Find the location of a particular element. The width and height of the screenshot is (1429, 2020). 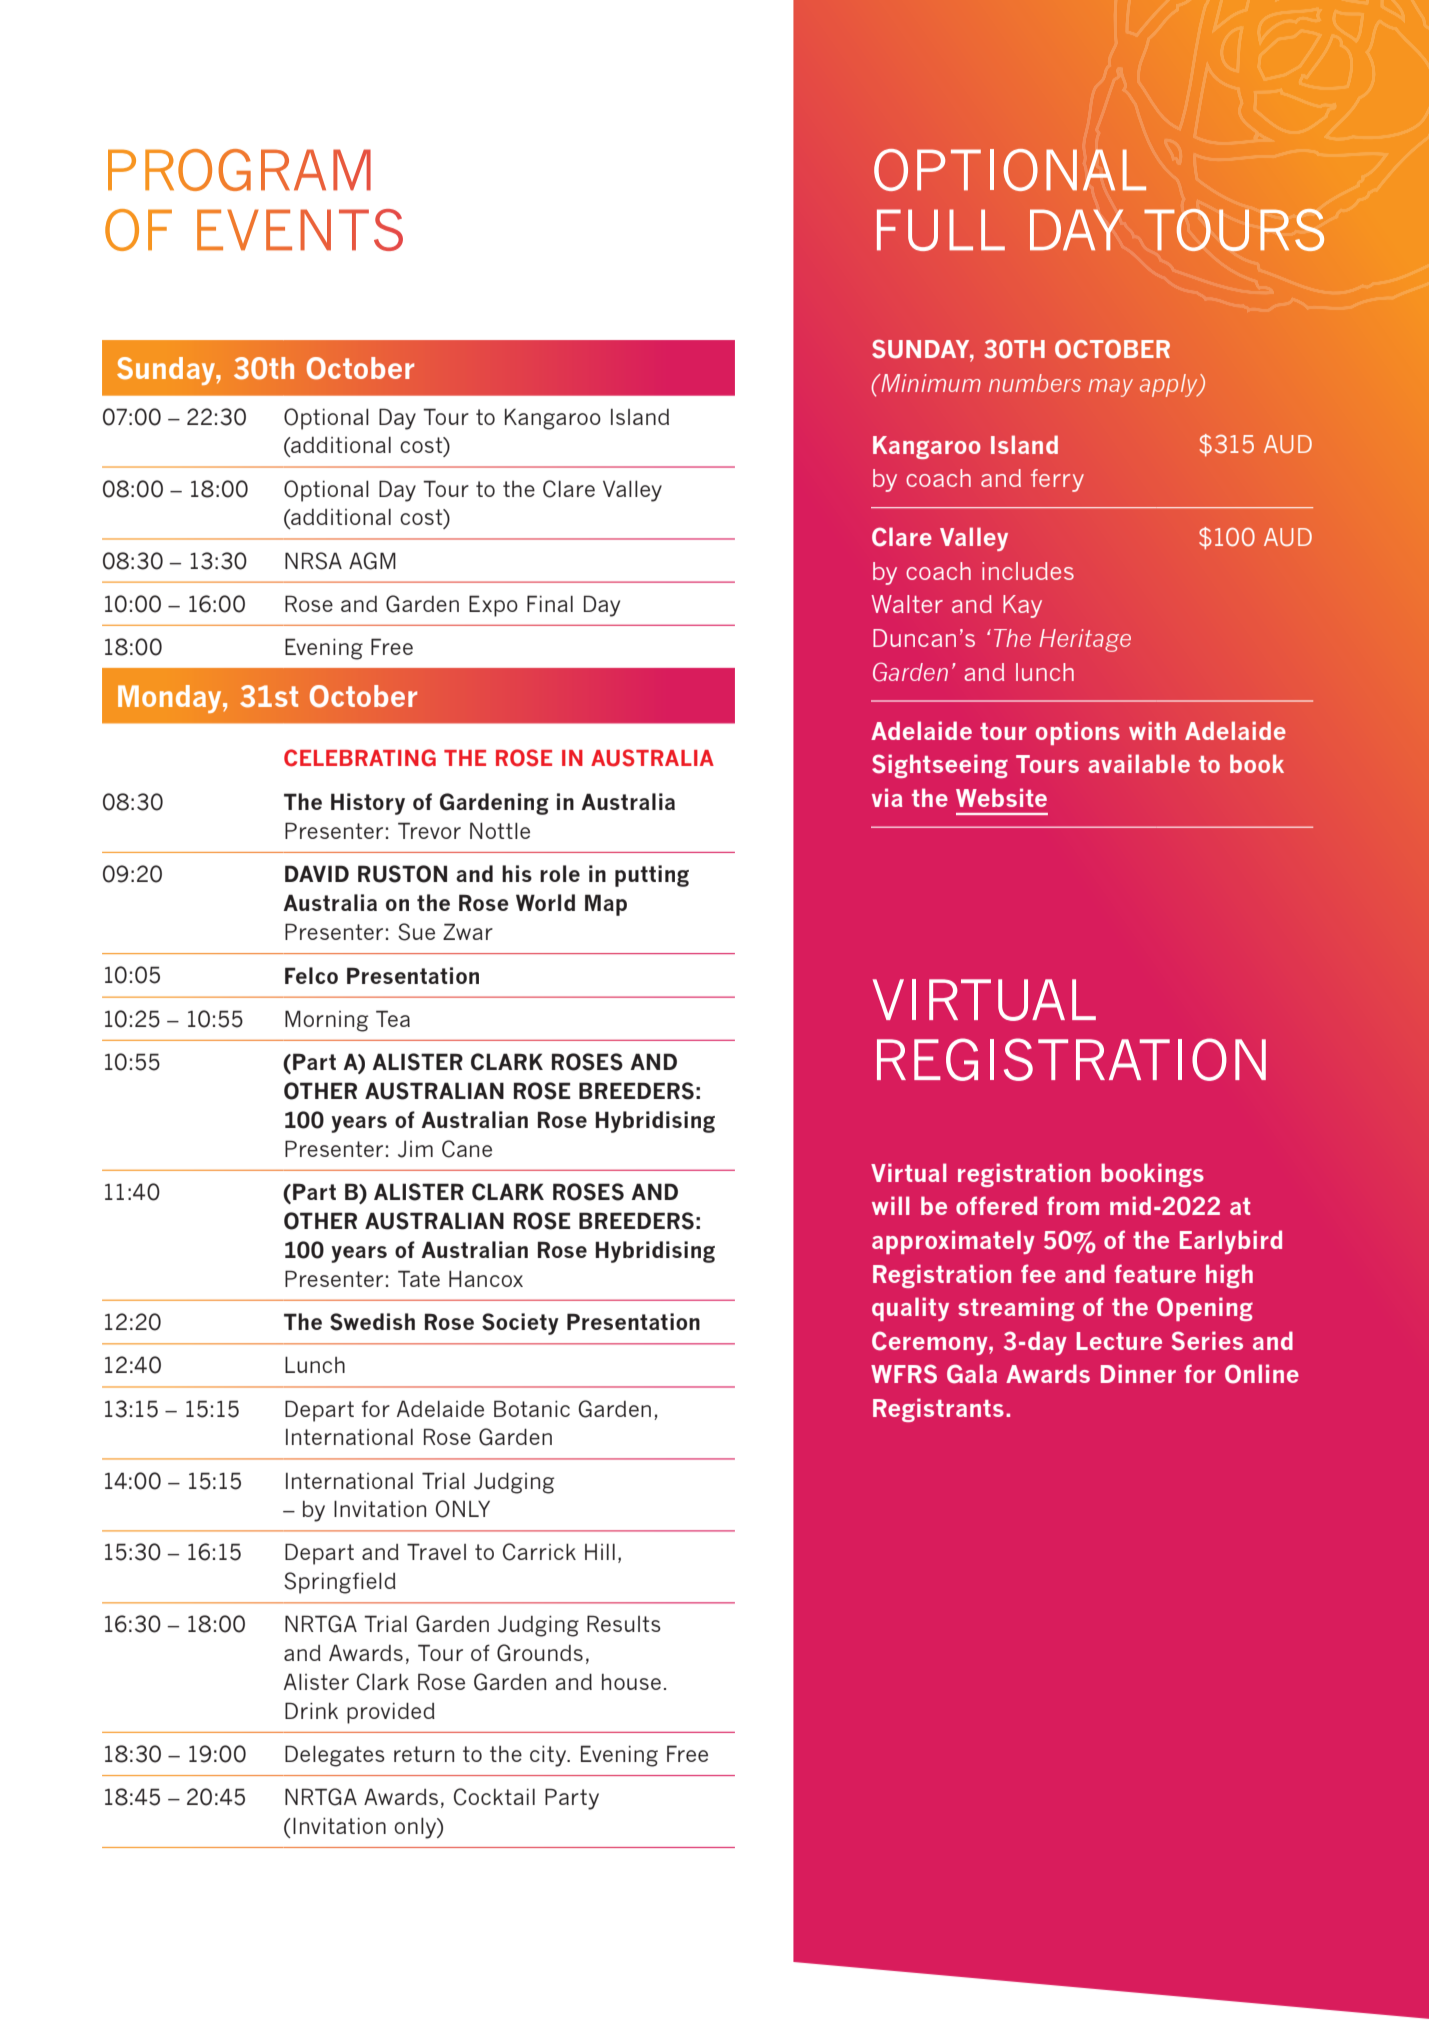

will is located at coordinates (891, 1205).
